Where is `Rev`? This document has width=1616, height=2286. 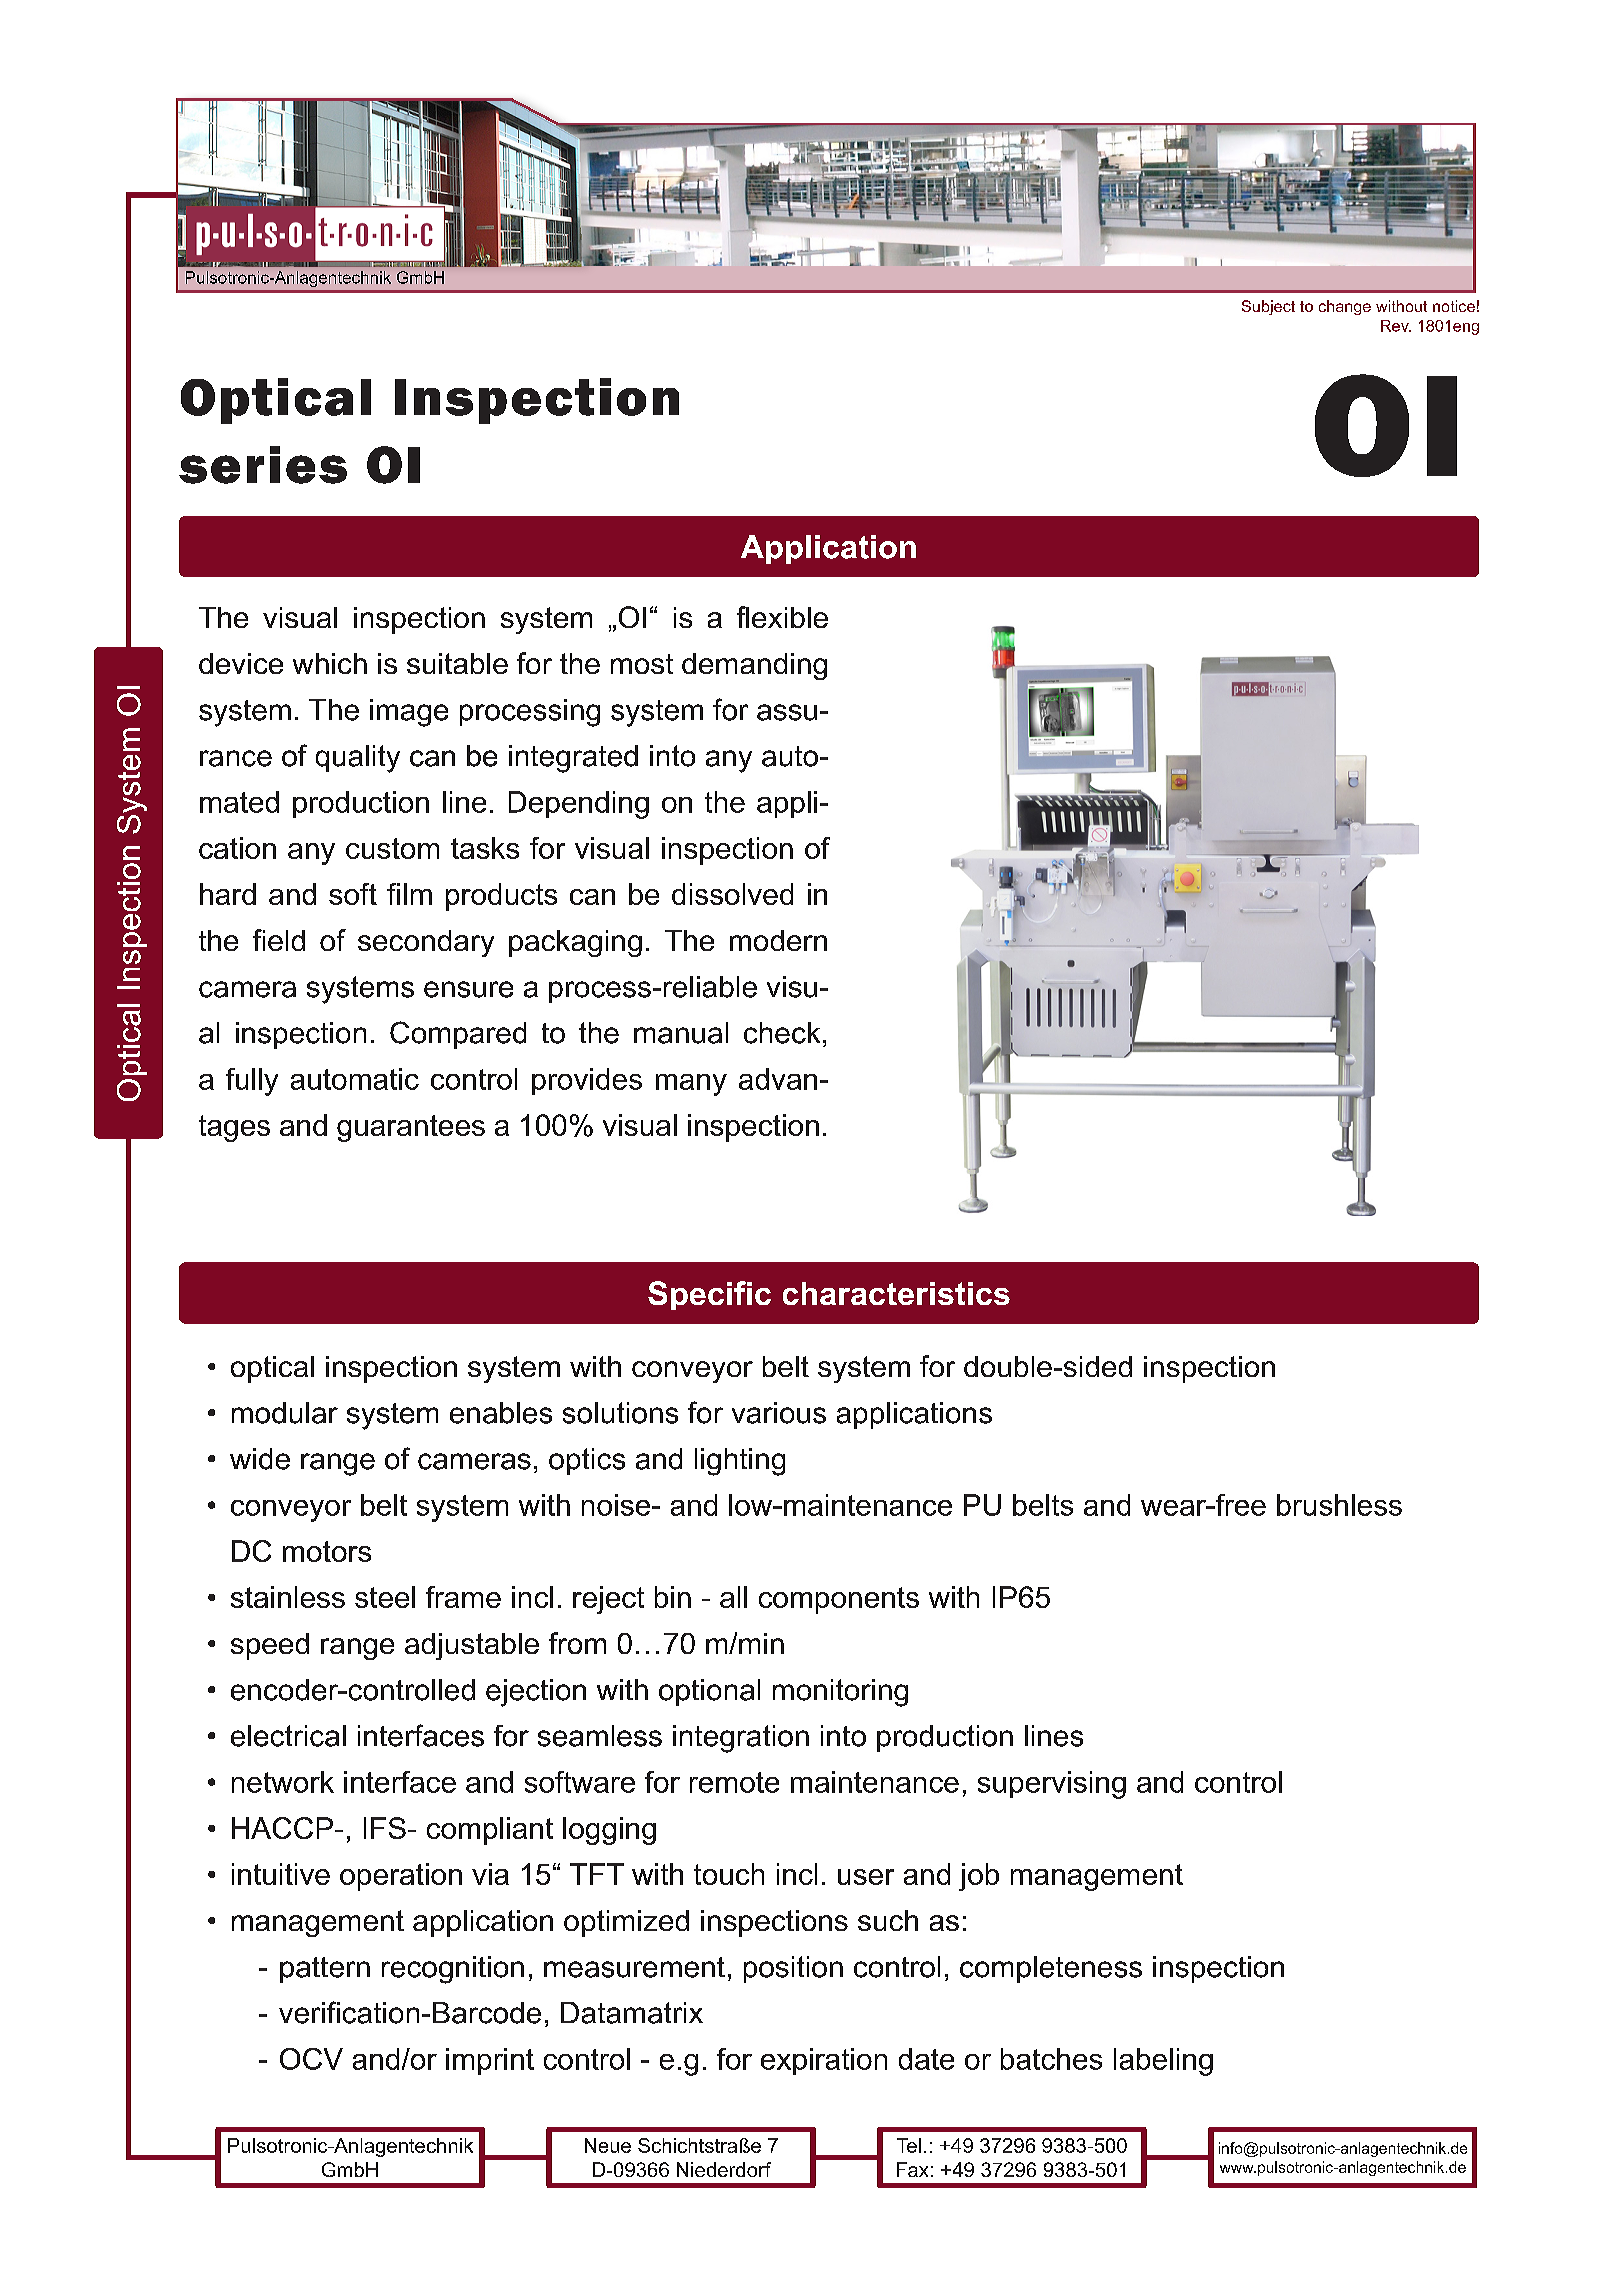 Rev is located at coordinates (1396, 326).
